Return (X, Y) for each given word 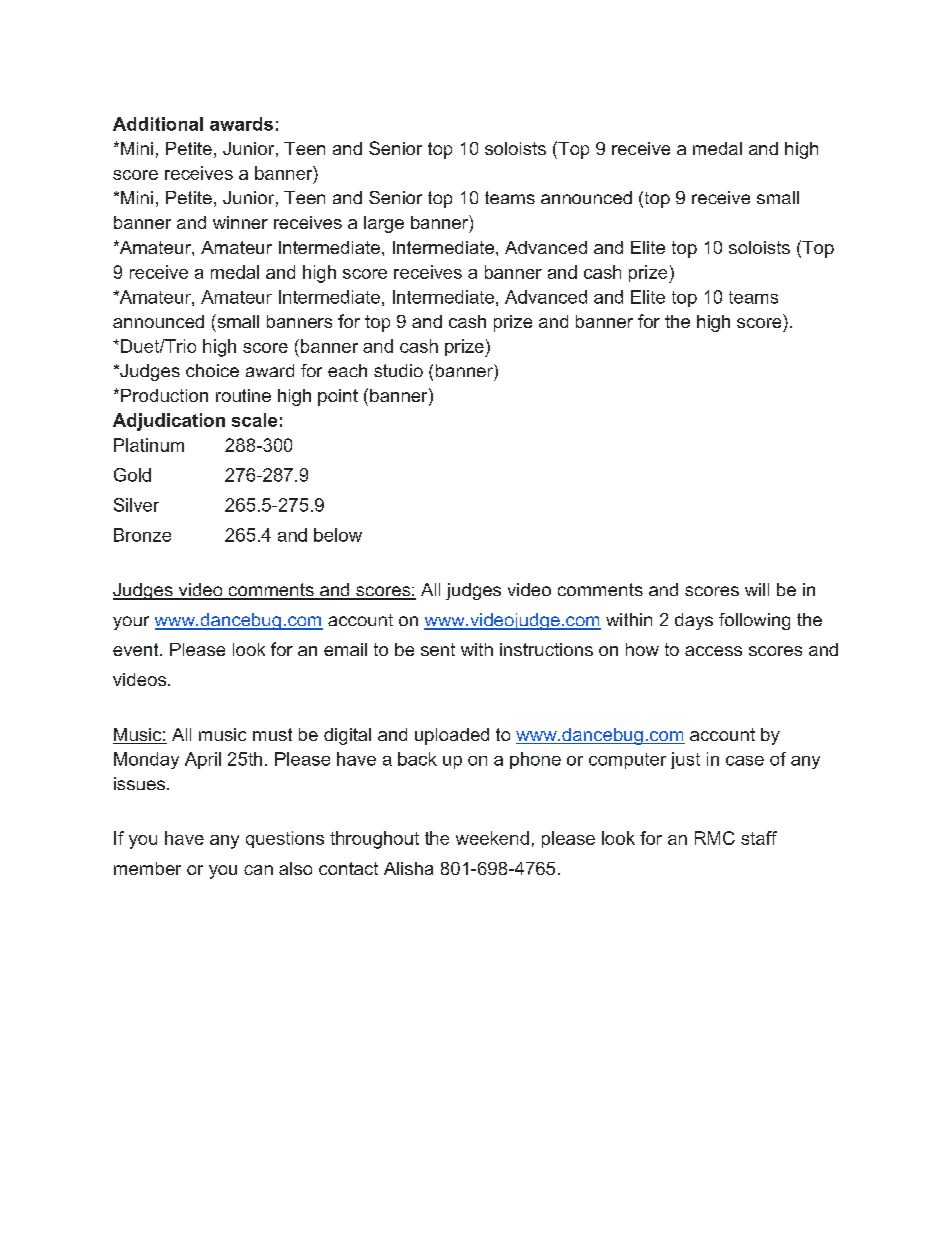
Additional (158, 124)
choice (212, 370)
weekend (492, 838)
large (384, 224)
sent (438, 649)
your (131, 623)
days (694, 621)
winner (240, 222)
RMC (715, 838)
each (347, 370)
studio (398, 370)
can (258, 870)
